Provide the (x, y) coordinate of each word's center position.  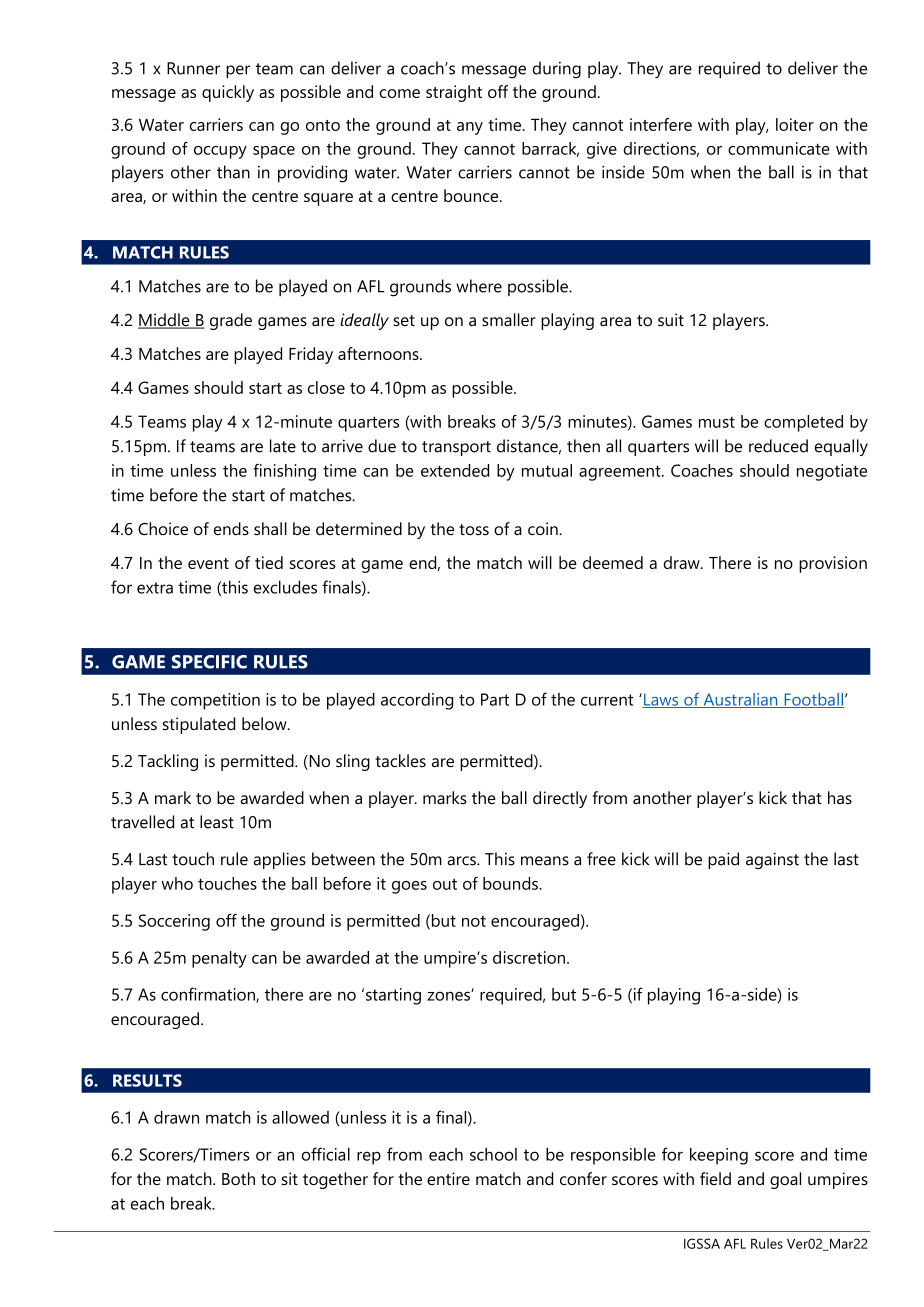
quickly (228, 93)
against (772, 860)
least (217, 822)
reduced (778, 446)
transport (456, 448)
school (493, 1154)
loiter (795, 124)
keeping (719, 1156)
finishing (284, 472)
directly (560, 799)
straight (454, 93)
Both (238, 1178)
